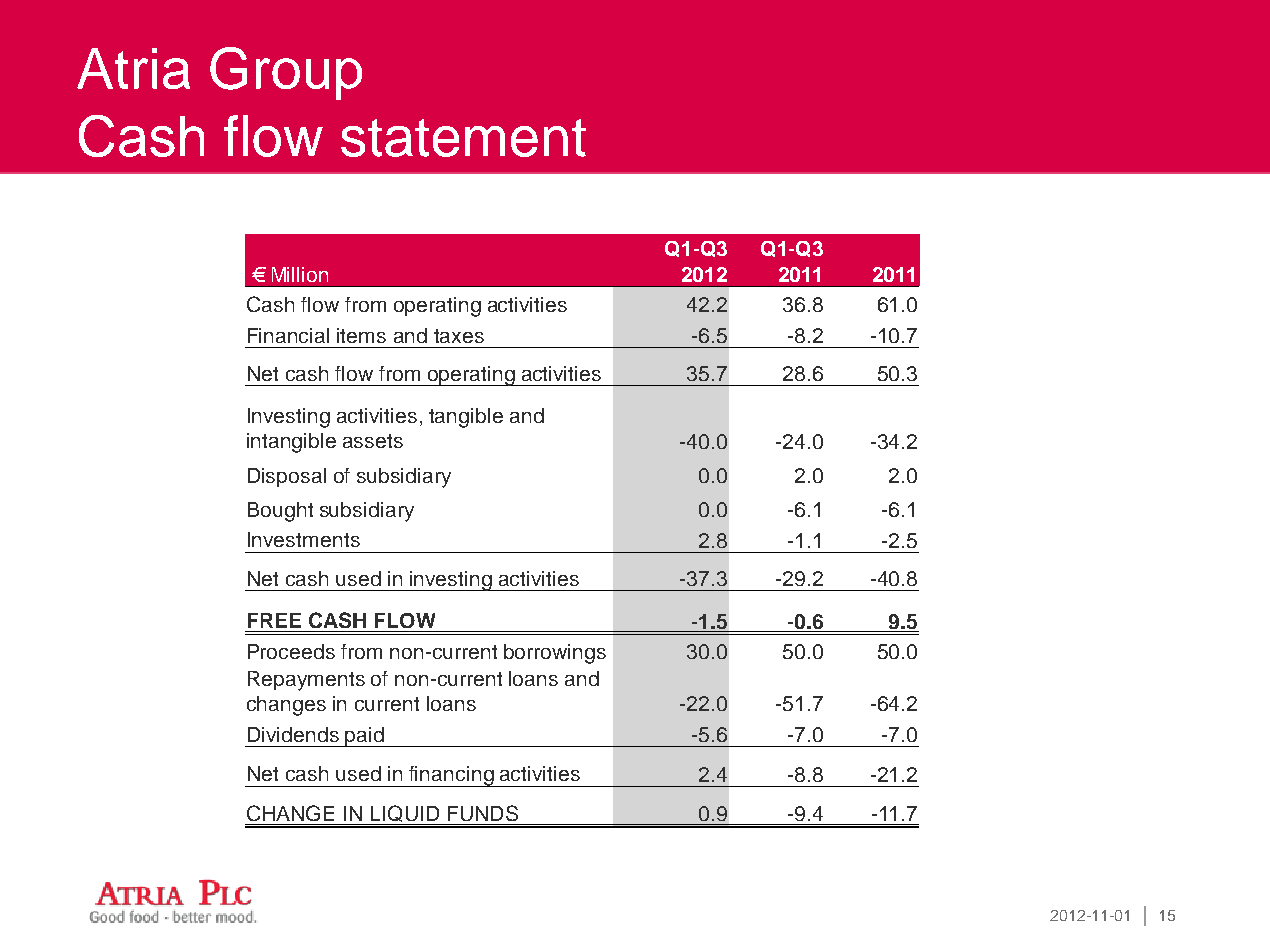 The height and width of the screenshot is (952, 1270). I want to click on Dividends, so click(293, 734).
